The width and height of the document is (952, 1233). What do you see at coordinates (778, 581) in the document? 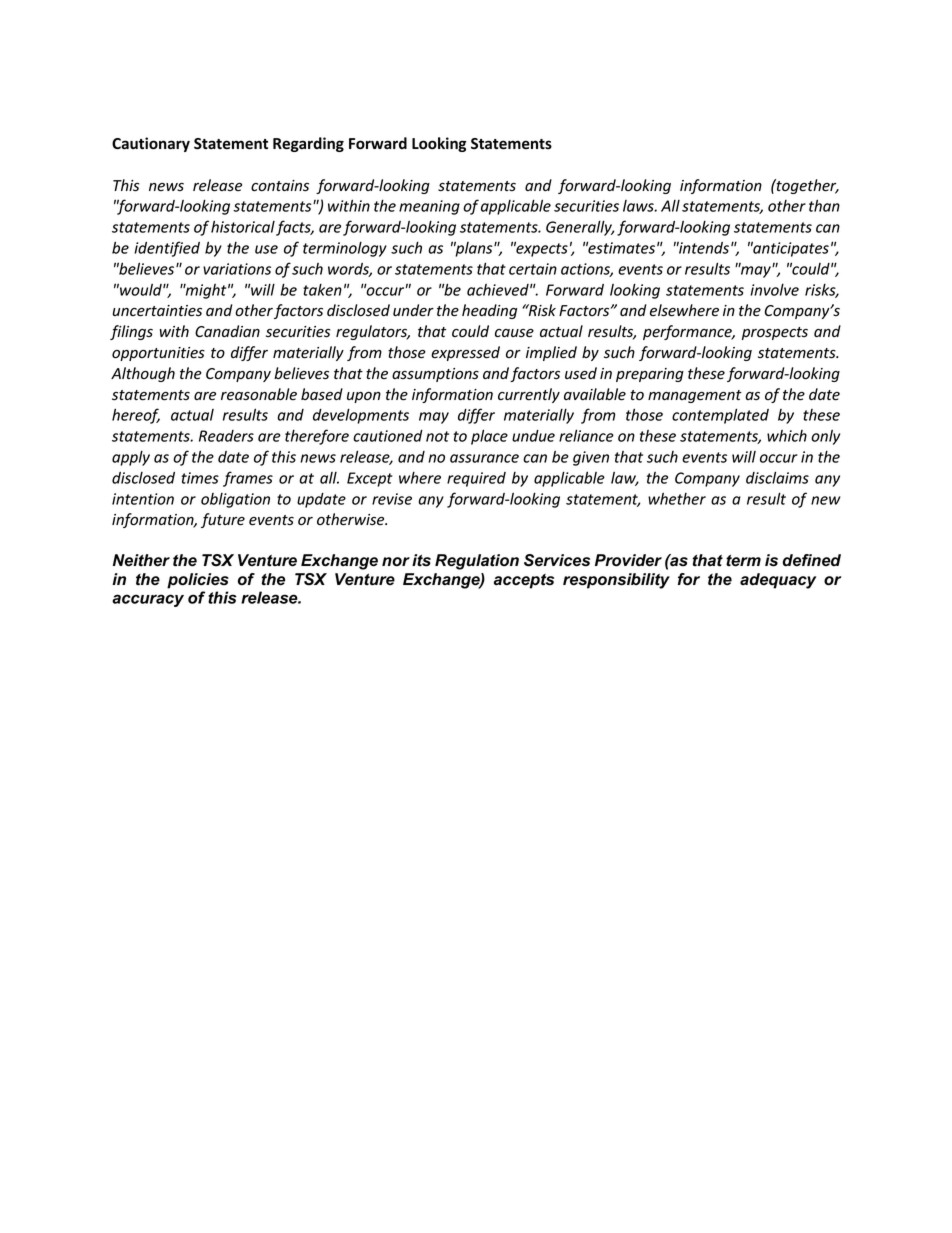
I see `adequacy` at bounding box center [778, 581].
